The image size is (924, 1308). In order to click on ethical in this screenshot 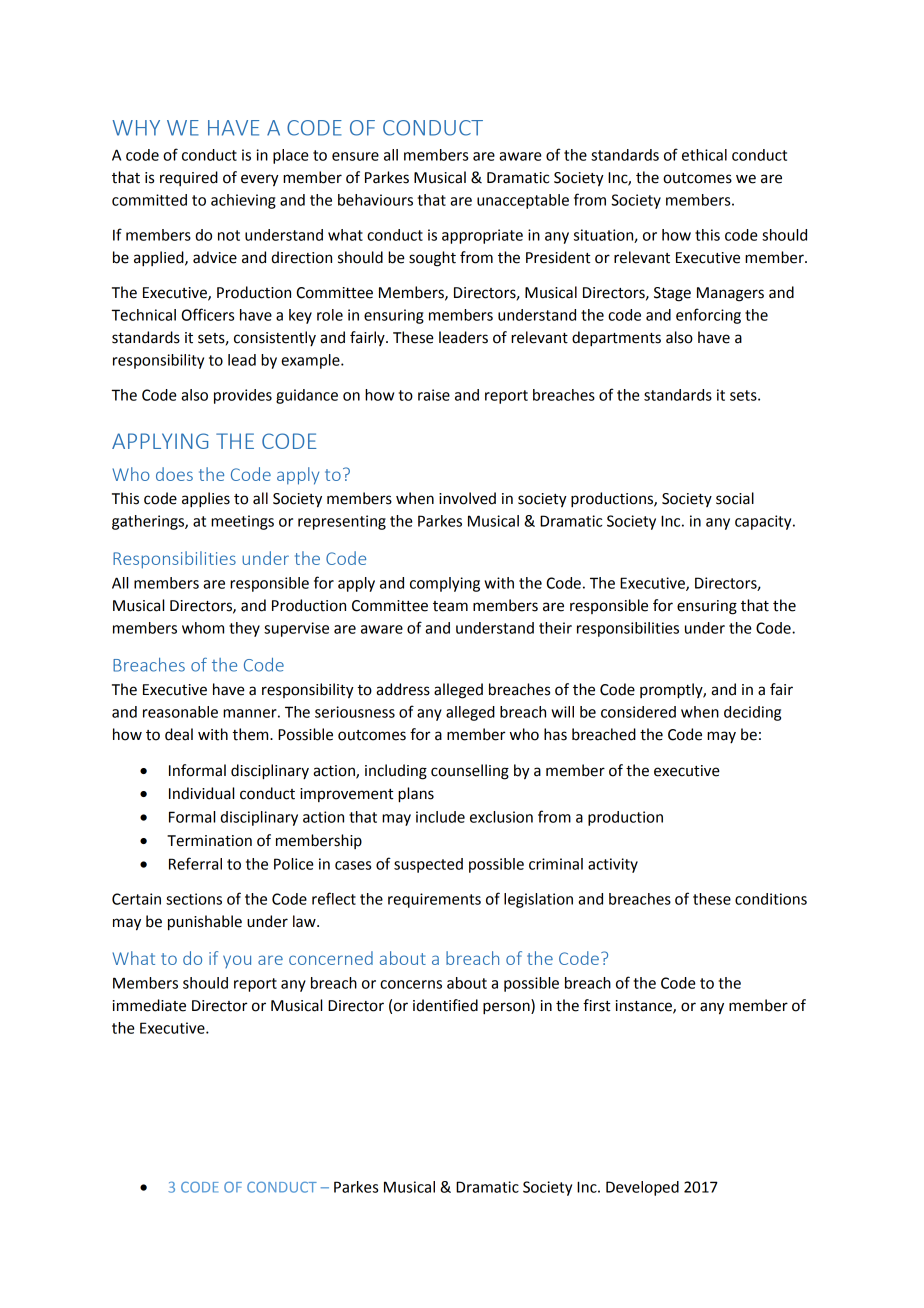, I will do `click(704, 155)`.
